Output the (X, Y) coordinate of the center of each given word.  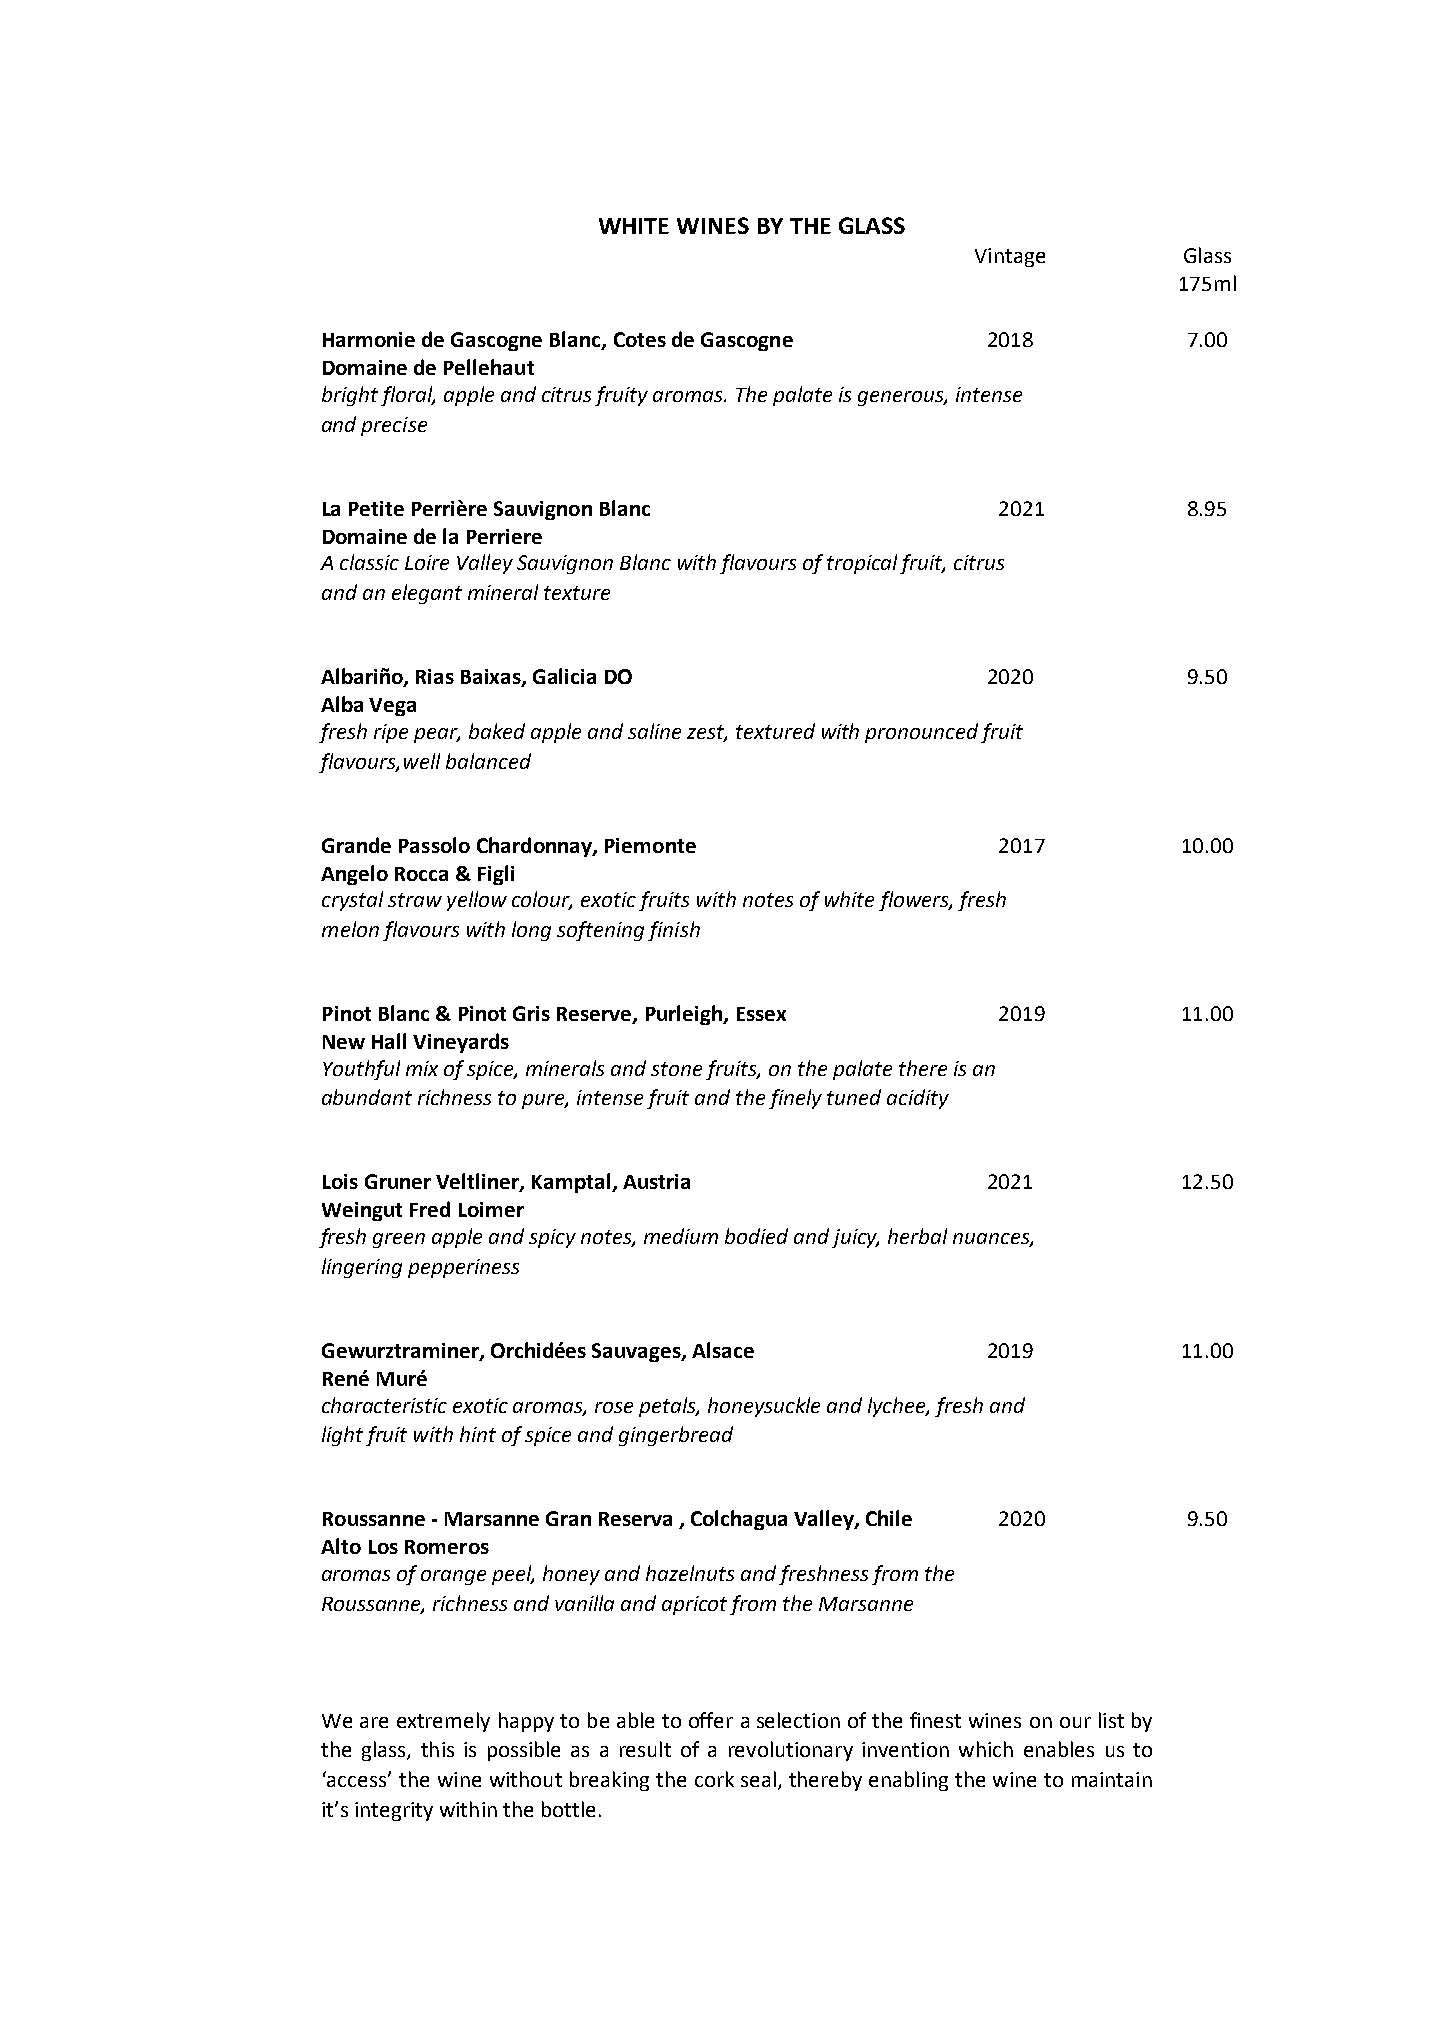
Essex (761, 1014)
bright (350, 396)
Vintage (1010, 257)
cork (714, 1779)
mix (422, 1068)
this (437, 1749)
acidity (918, 1099)
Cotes (640, 339)
